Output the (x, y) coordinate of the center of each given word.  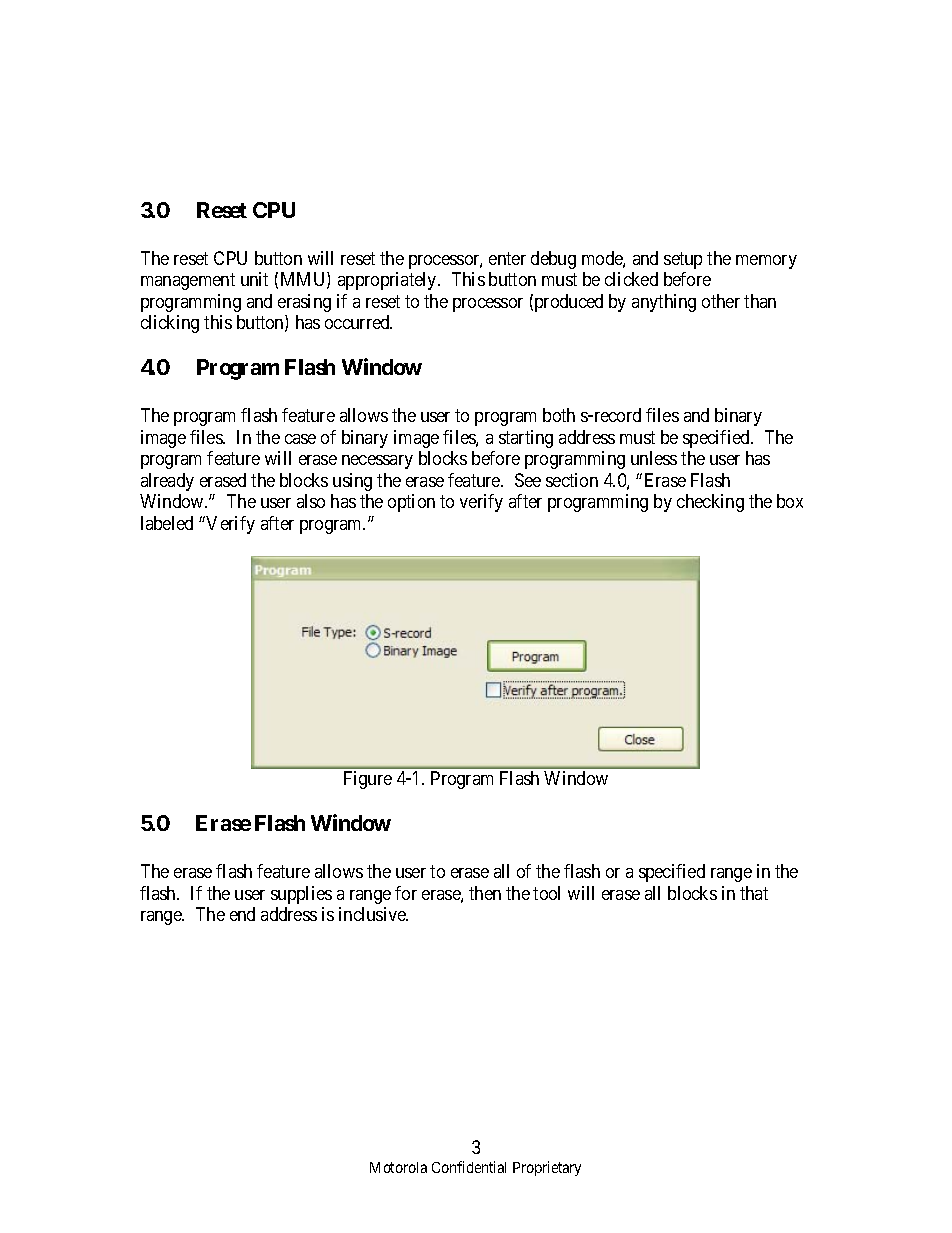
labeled (167, 523)
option (411, 503)
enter (507, 258)
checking (710, 503)
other (721, 301)
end (242, 914)
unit (254, 279)
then (485, 893)
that (754, 893)
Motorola (398, 1167)
